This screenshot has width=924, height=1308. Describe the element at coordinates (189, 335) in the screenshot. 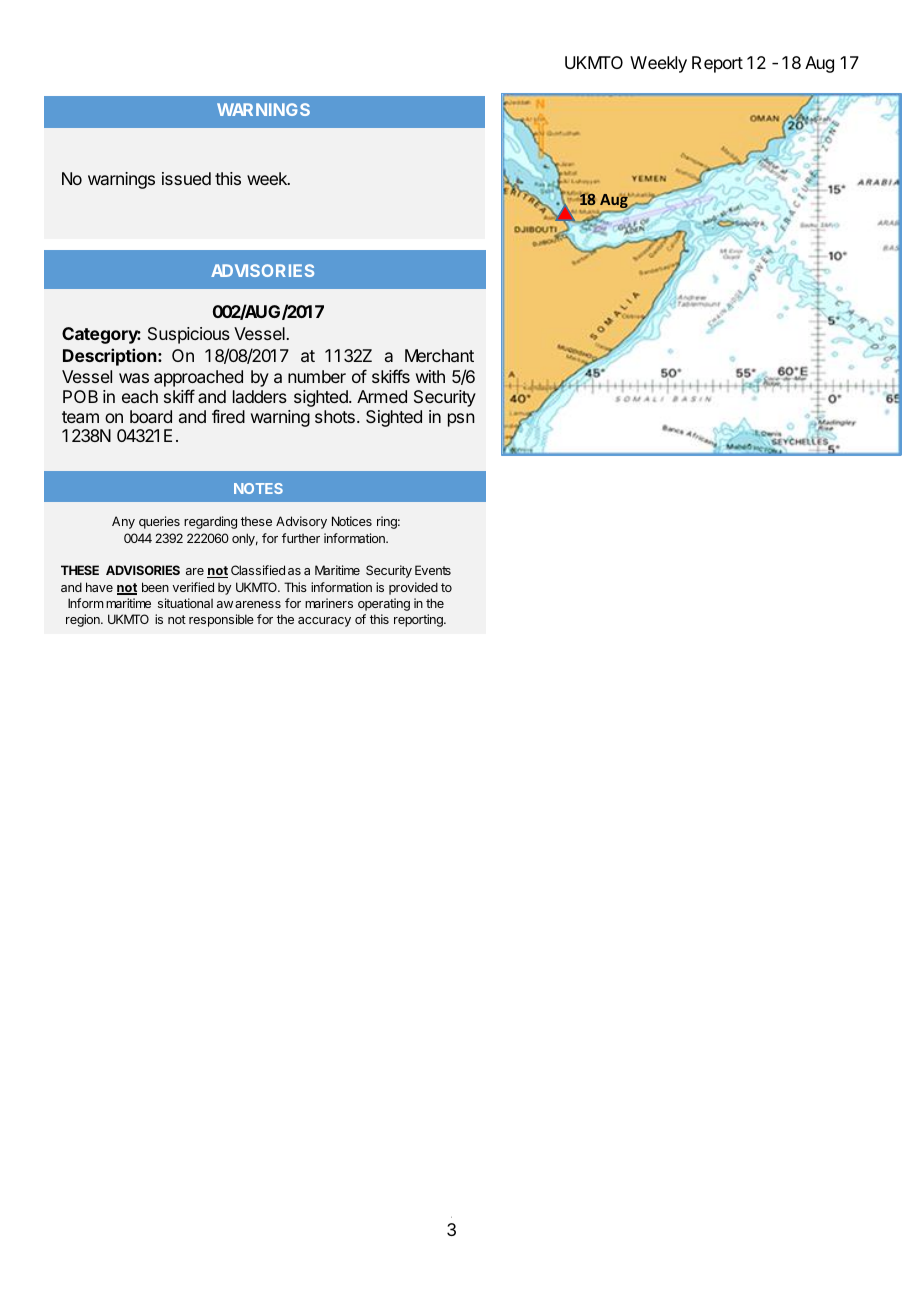

I see `Suspicious` at that location.
